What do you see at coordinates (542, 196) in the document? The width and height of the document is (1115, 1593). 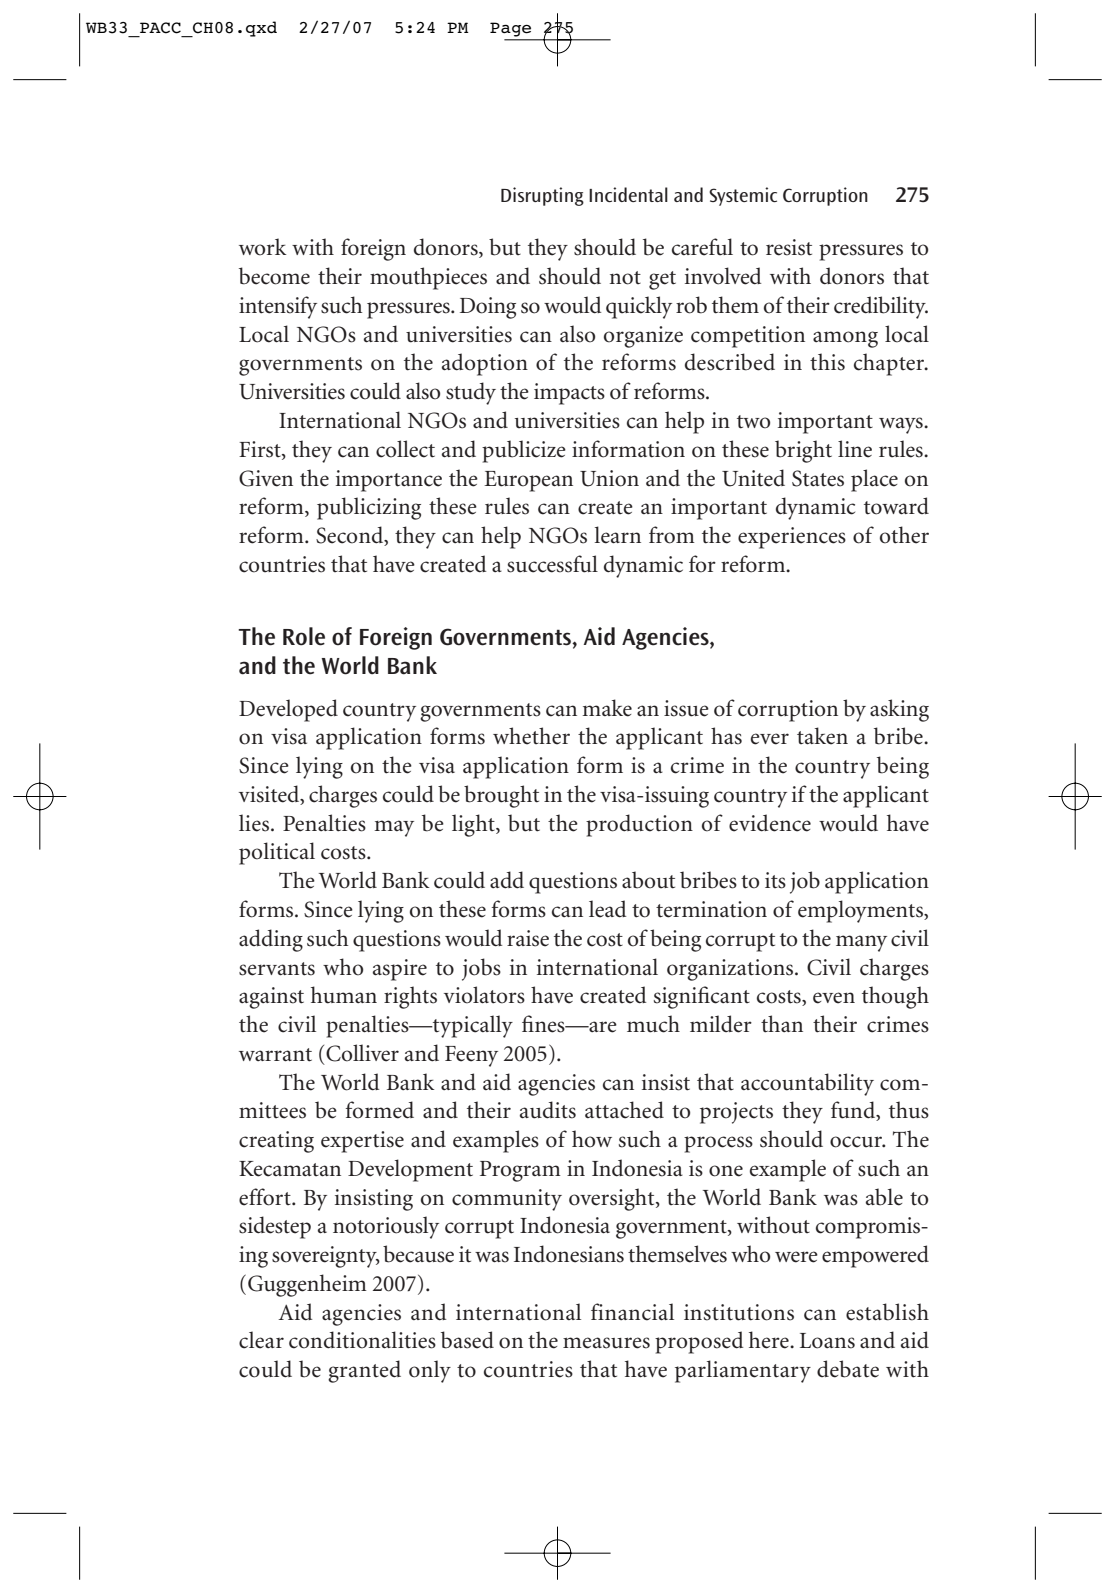 I see `Disrupting` at bounding box center [542, 196].
